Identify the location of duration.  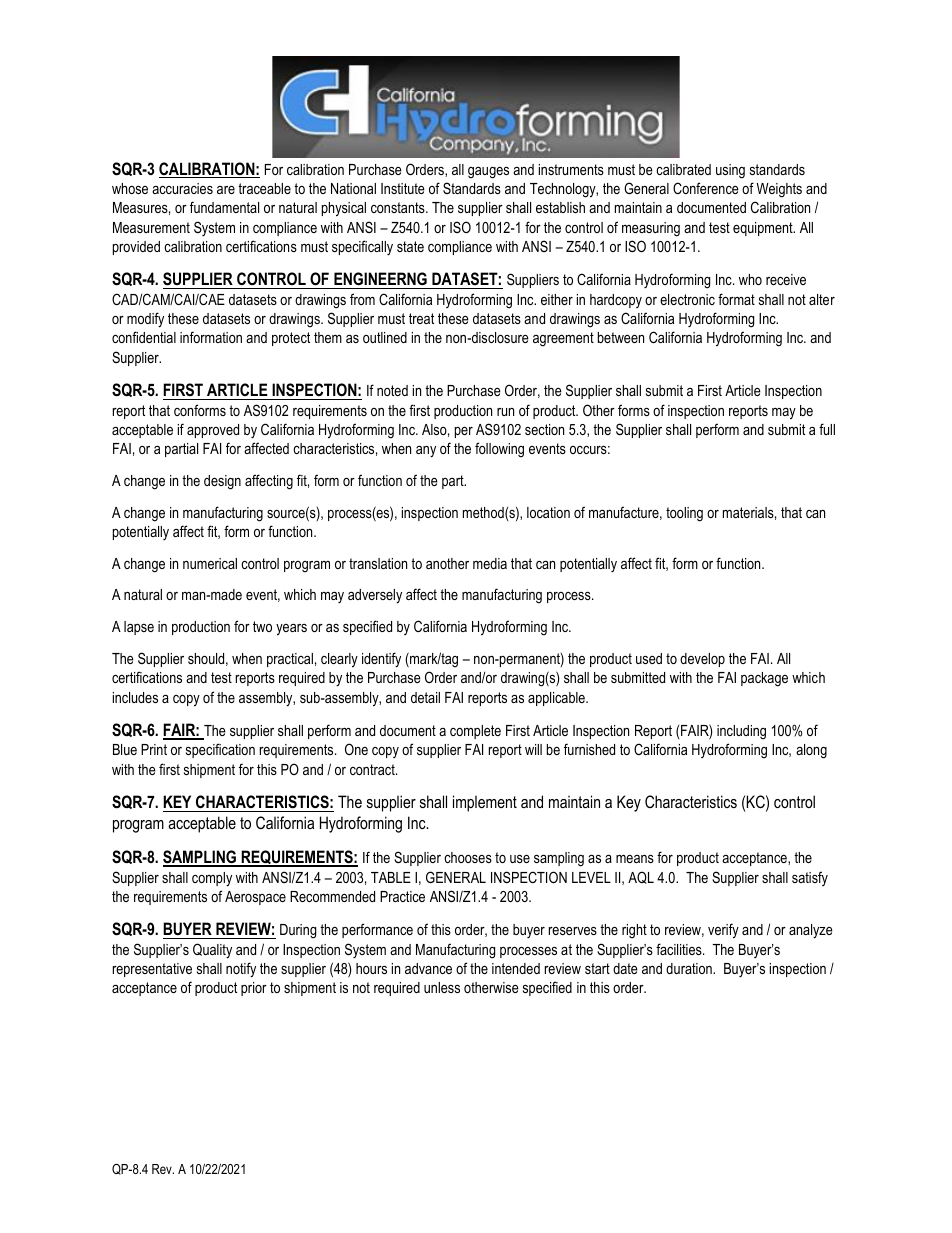
(690, 968).
